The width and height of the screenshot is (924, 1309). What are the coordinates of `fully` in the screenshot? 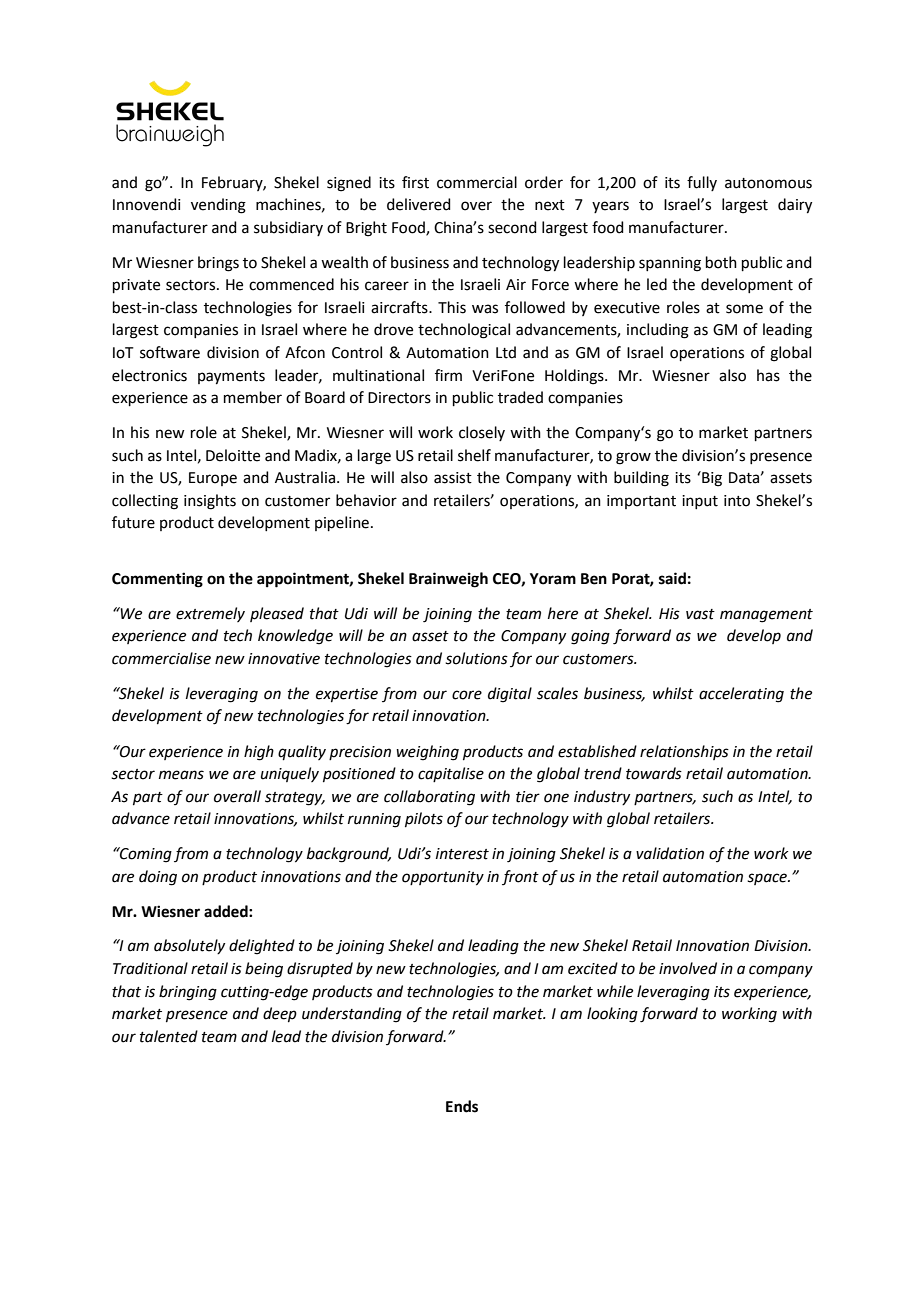 It's located at (702, 183).
